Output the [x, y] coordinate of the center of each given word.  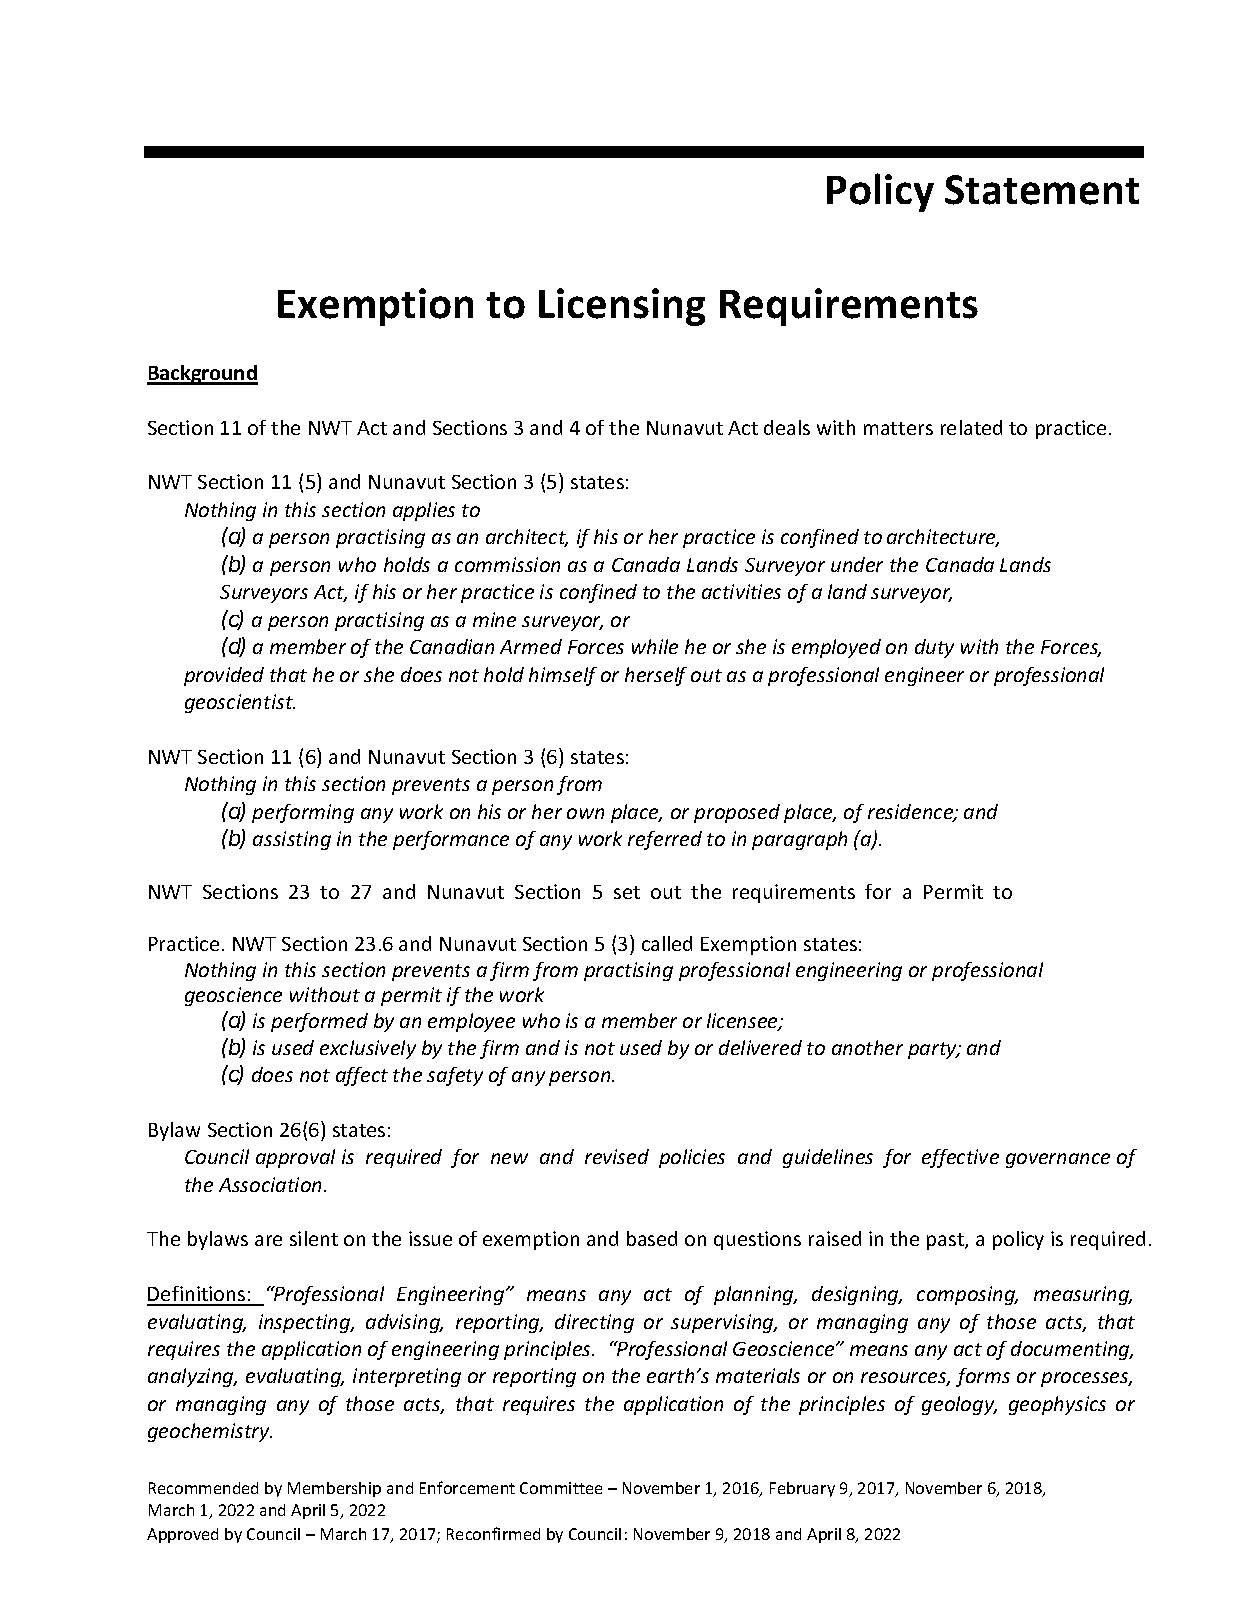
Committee [561, 1488]
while [655, 646]
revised [617, 1156]
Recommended [203, 1488]
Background [202, 375]
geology [959, 1405]
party [934, 1050]
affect [362, 1076]
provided [224, 676]
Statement [1042, 190]
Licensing [622, 307]
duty [934, 648]
